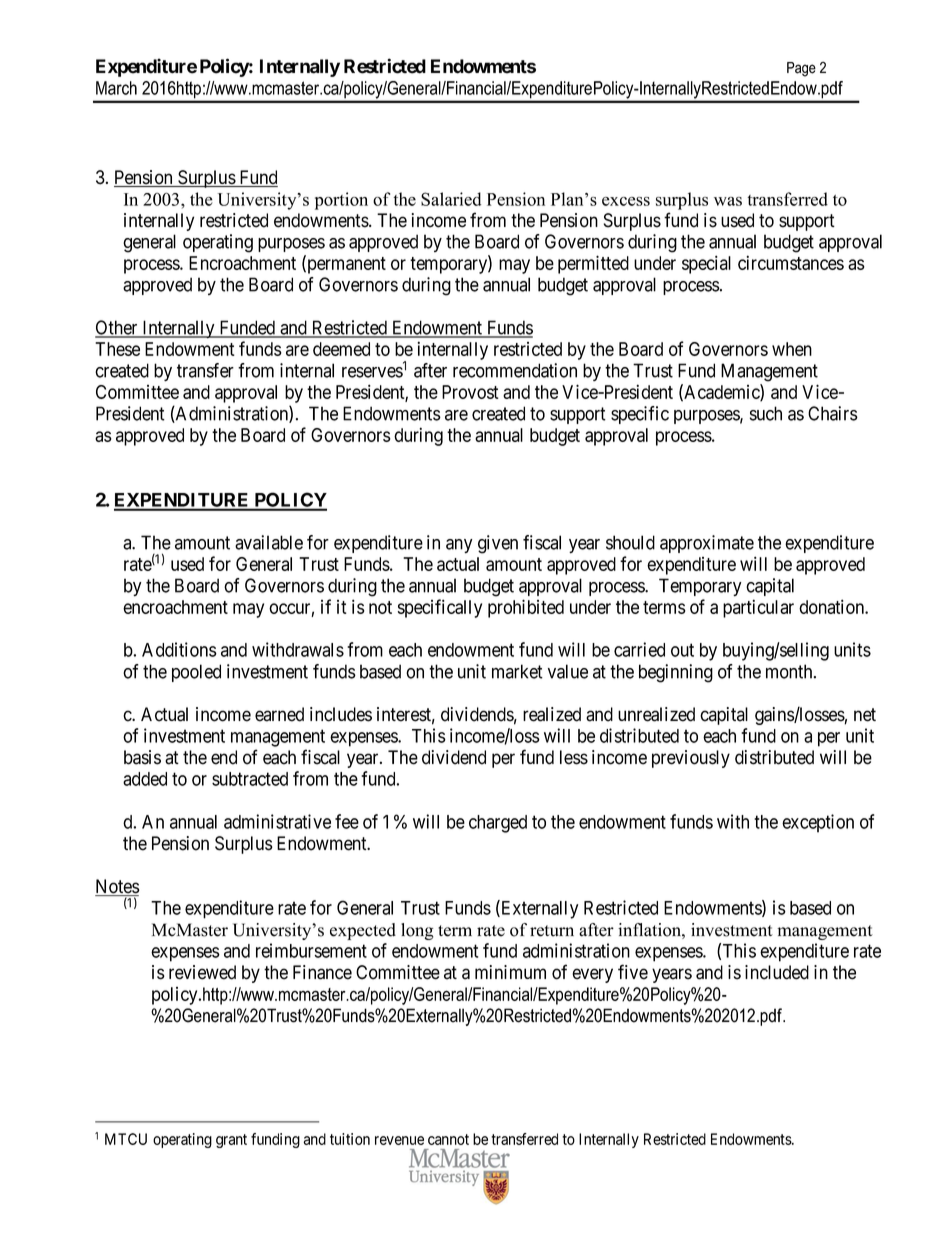 This screenshot has height=1233, width=952. Describe the element at coordinates (231, 1141) in the screenshot. I see `grant` at that location.
